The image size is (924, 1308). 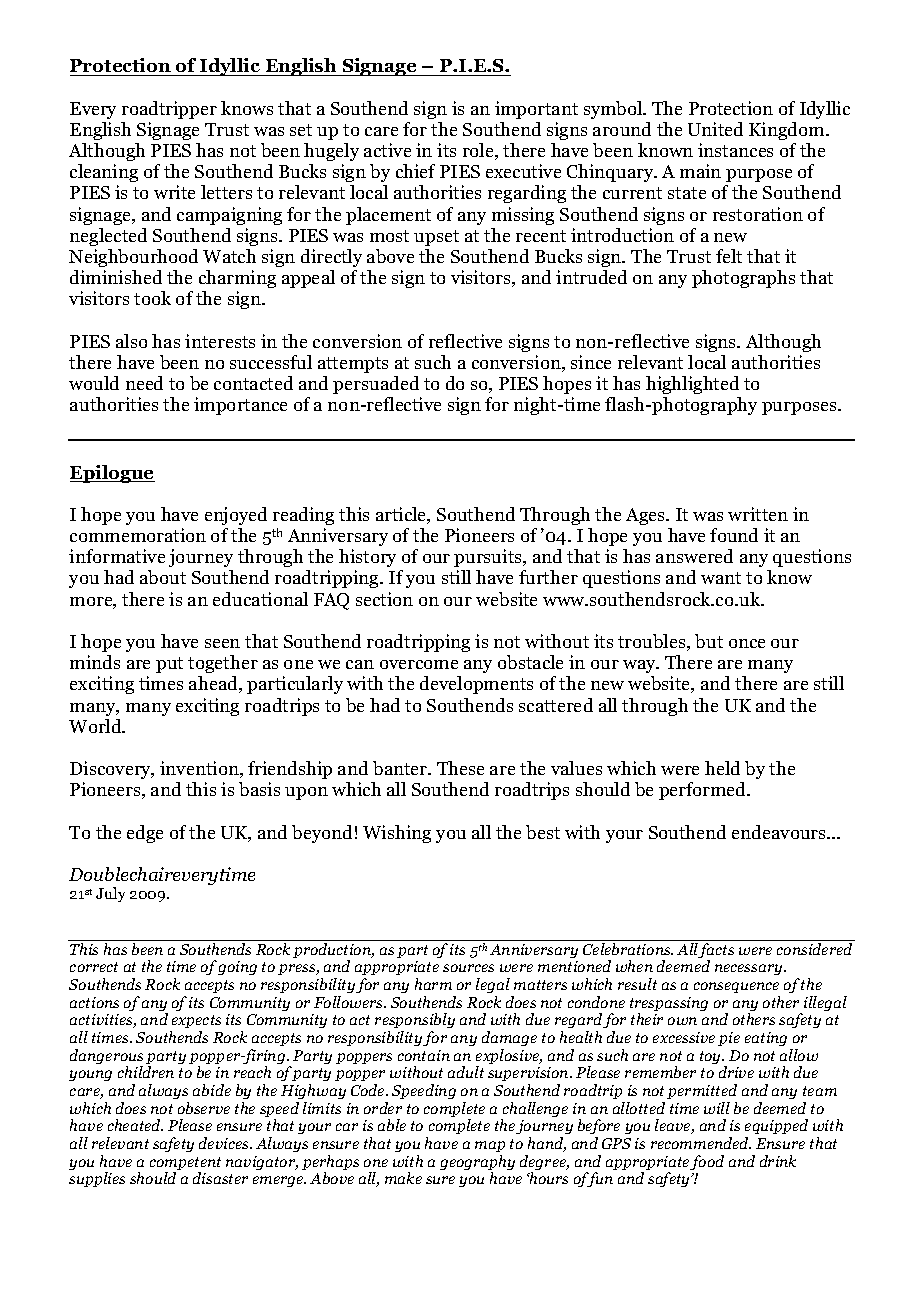 What do you see at coordinates (220, 341) in the screenshot?
I see `interests` at bounding box center [220, 341].
